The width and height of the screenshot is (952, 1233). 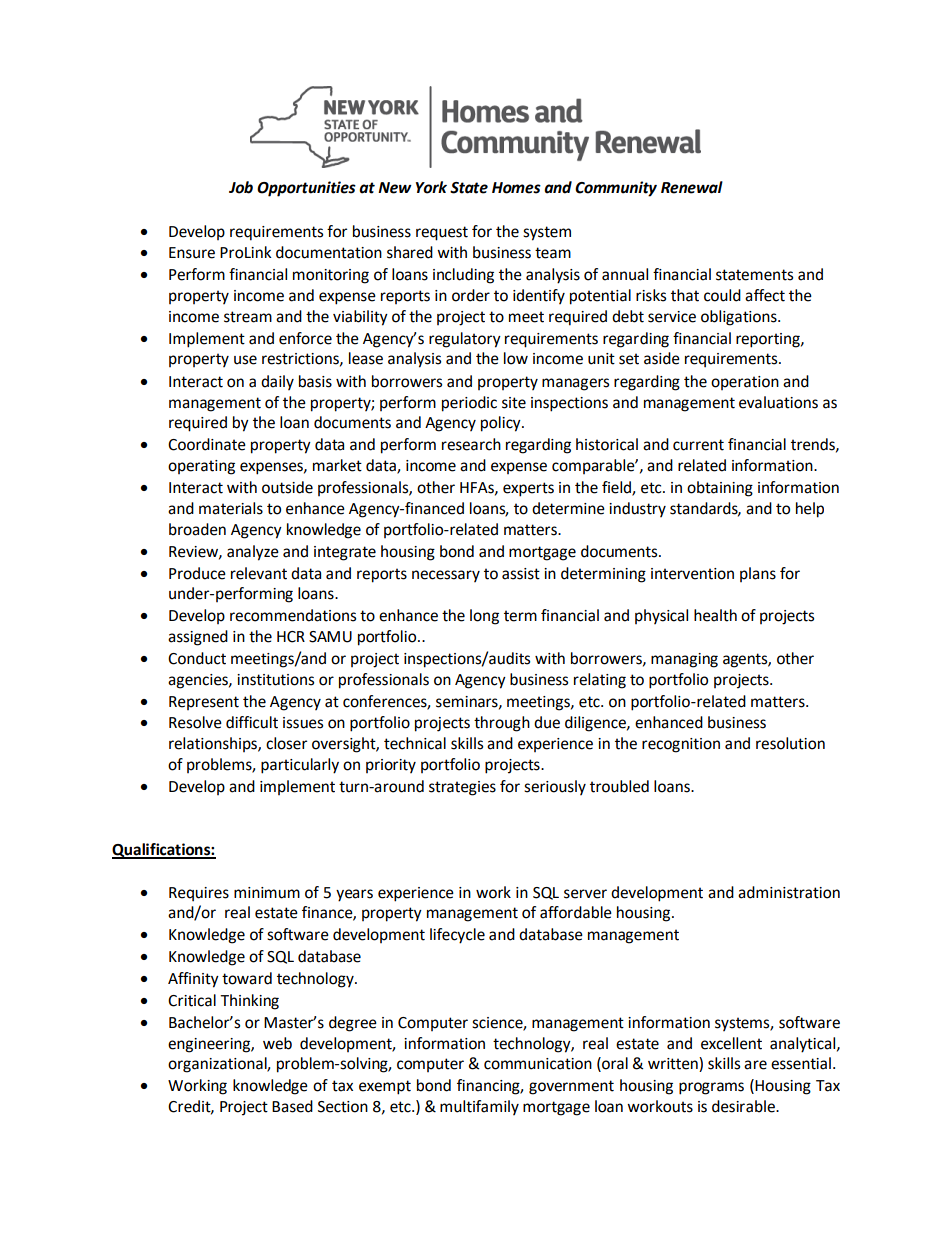 I want to click on experts, so click(x=528, y=489).
